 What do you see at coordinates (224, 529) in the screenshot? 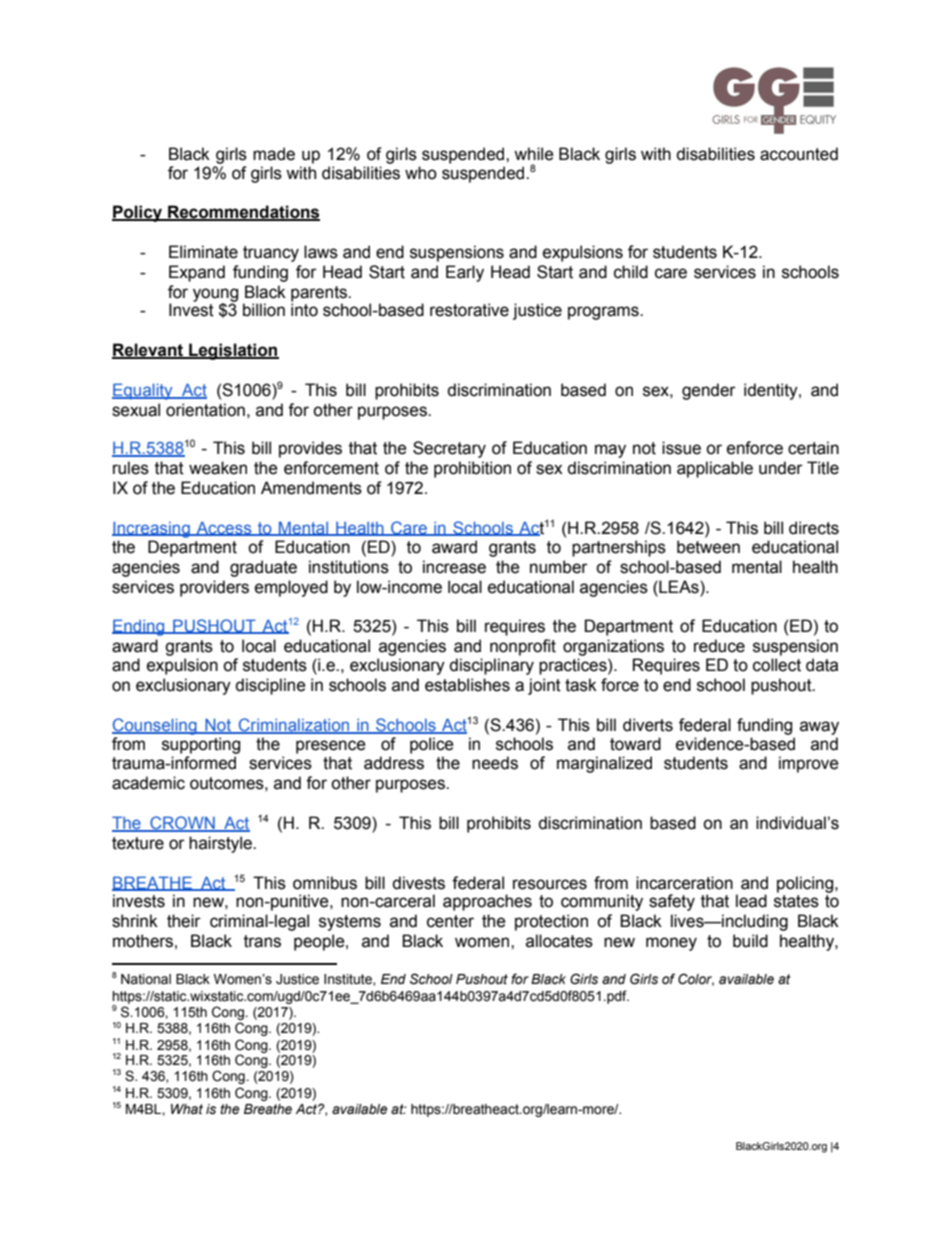
I see `Access` at bounding box center [224, 529].
